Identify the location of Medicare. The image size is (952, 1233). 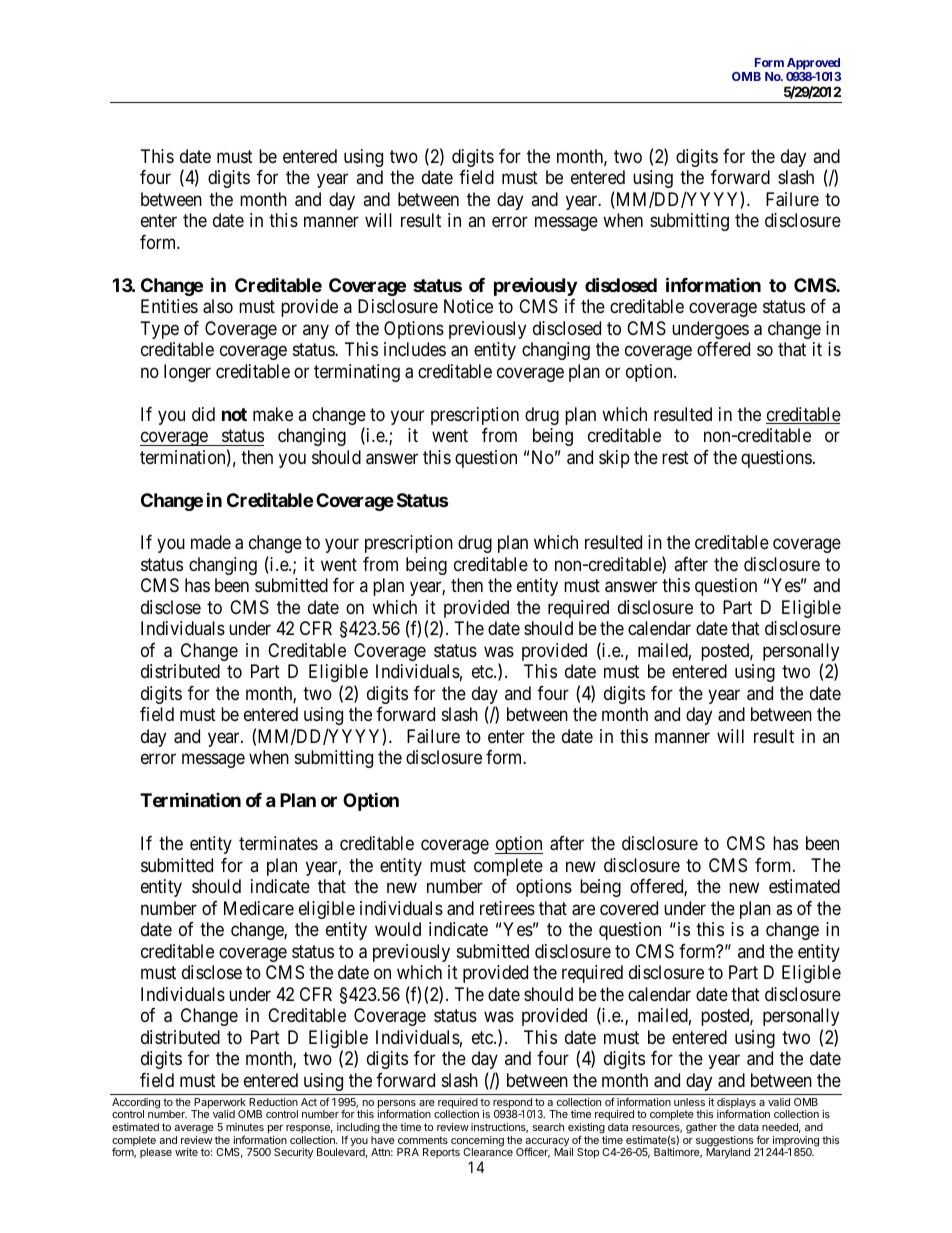
(259, 908).
